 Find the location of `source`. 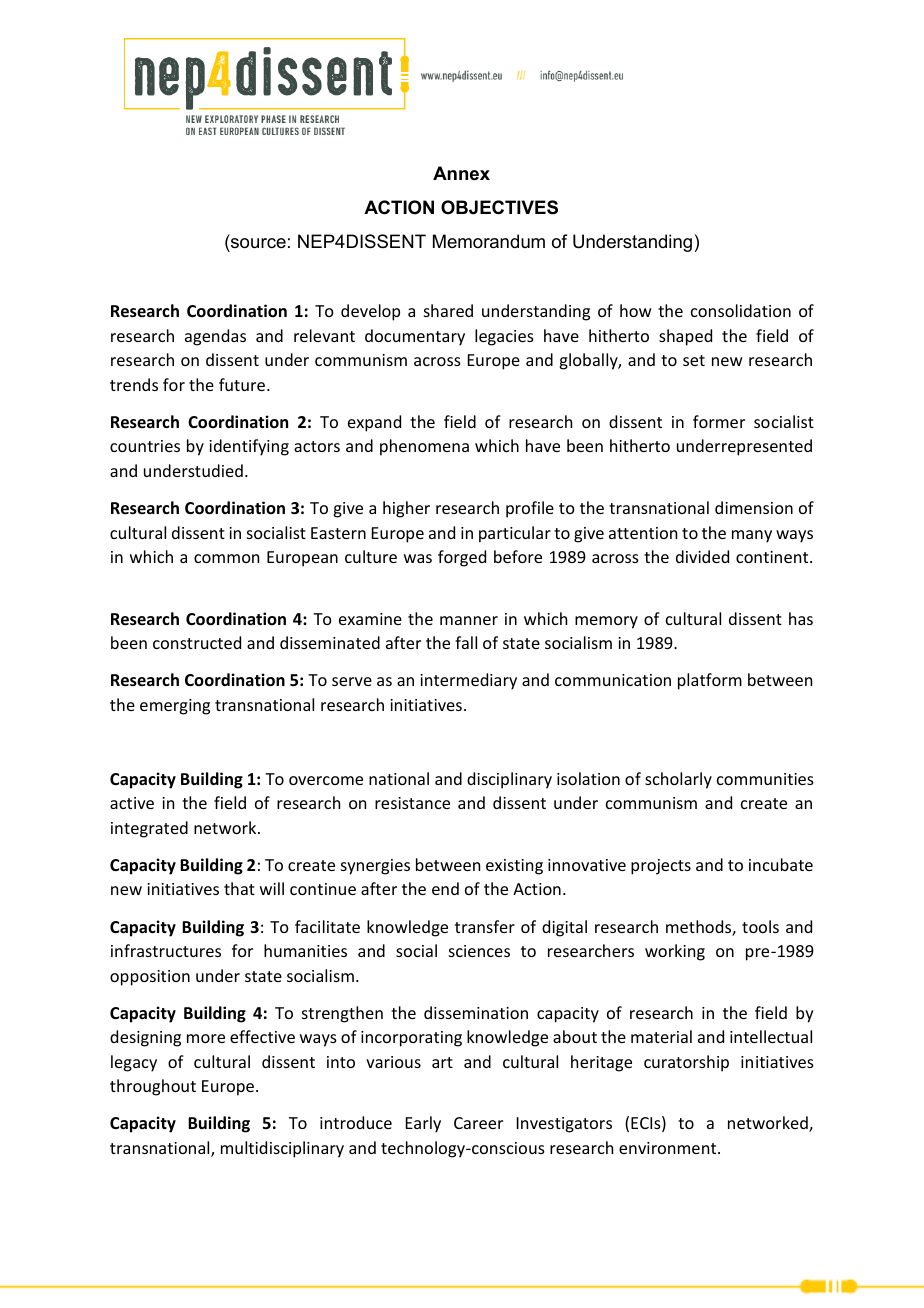

source is located at coordinates (258, 243).
